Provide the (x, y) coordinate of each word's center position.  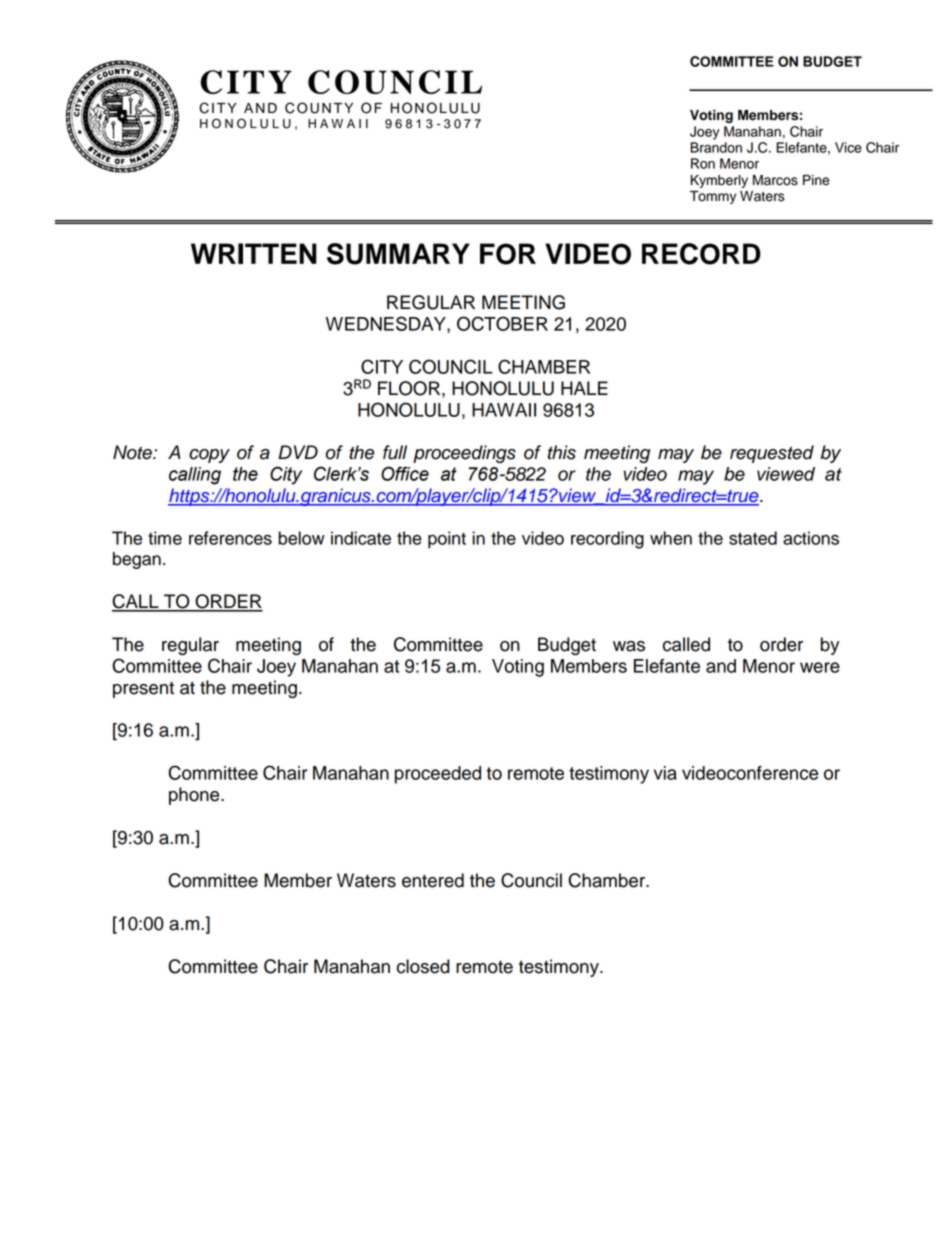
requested (772, 454)
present (143, 690)
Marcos (775, 180)
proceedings (464, 454)
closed (423, 966)
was (629, 646)
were (820, 667)
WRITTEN (254, 253)
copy (209, 456)
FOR (508, 254)
